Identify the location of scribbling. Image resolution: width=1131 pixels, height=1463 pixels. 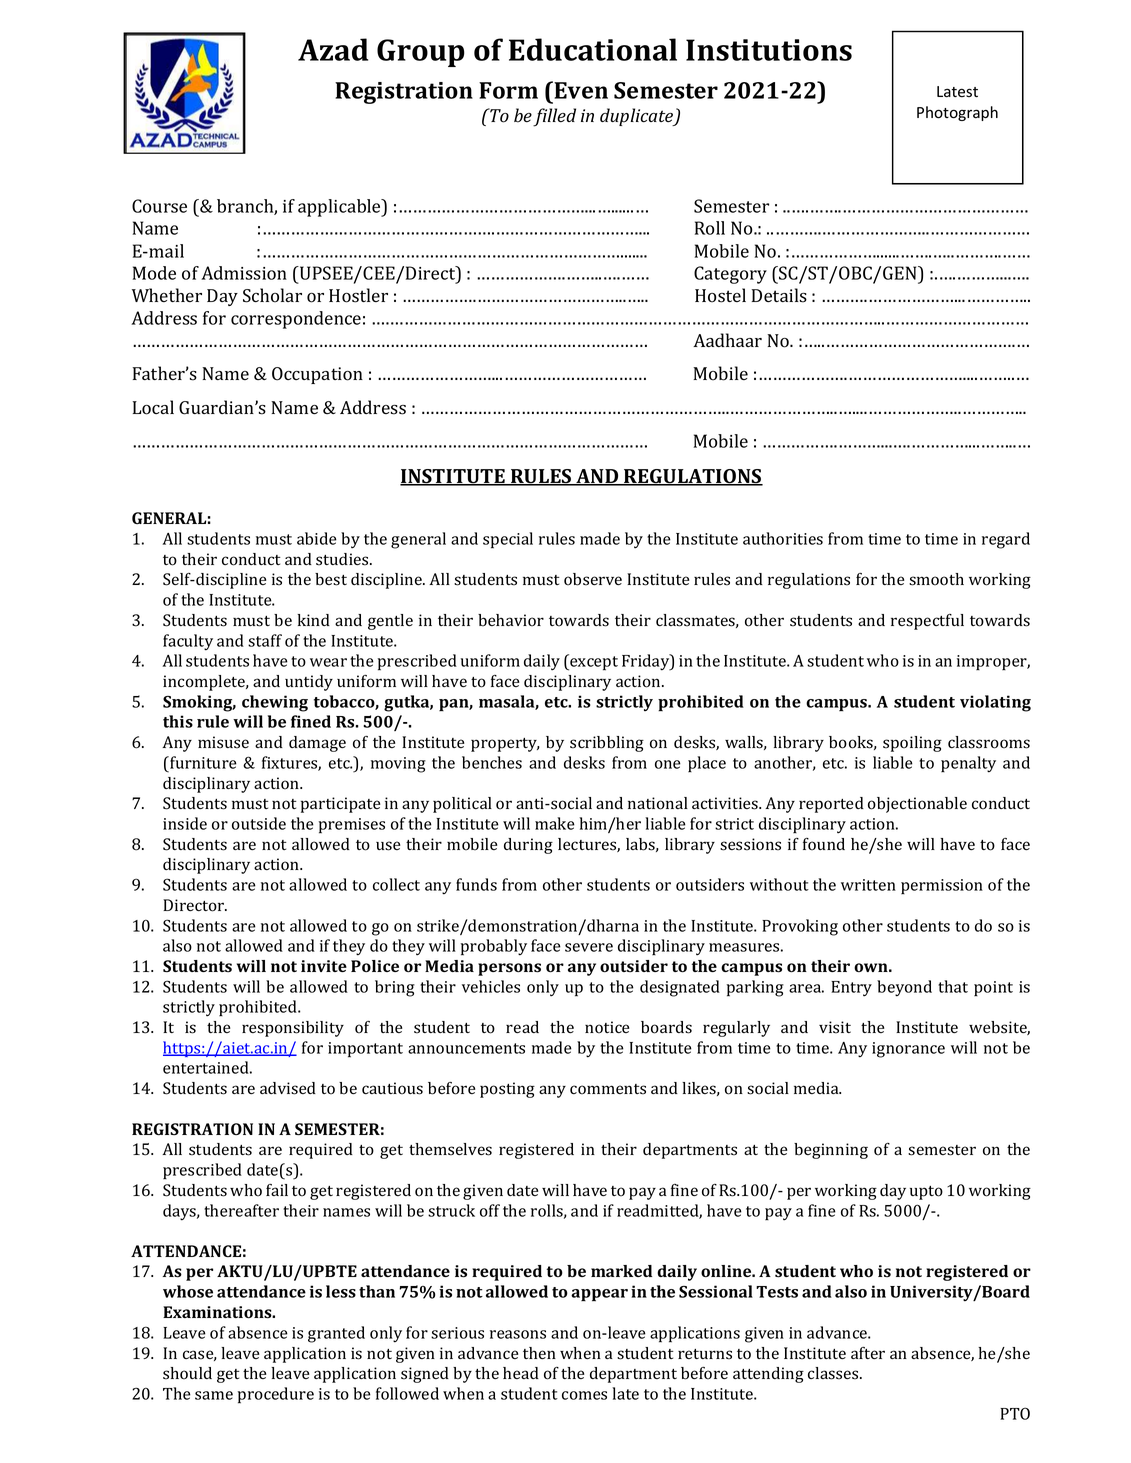
(607, 744).
